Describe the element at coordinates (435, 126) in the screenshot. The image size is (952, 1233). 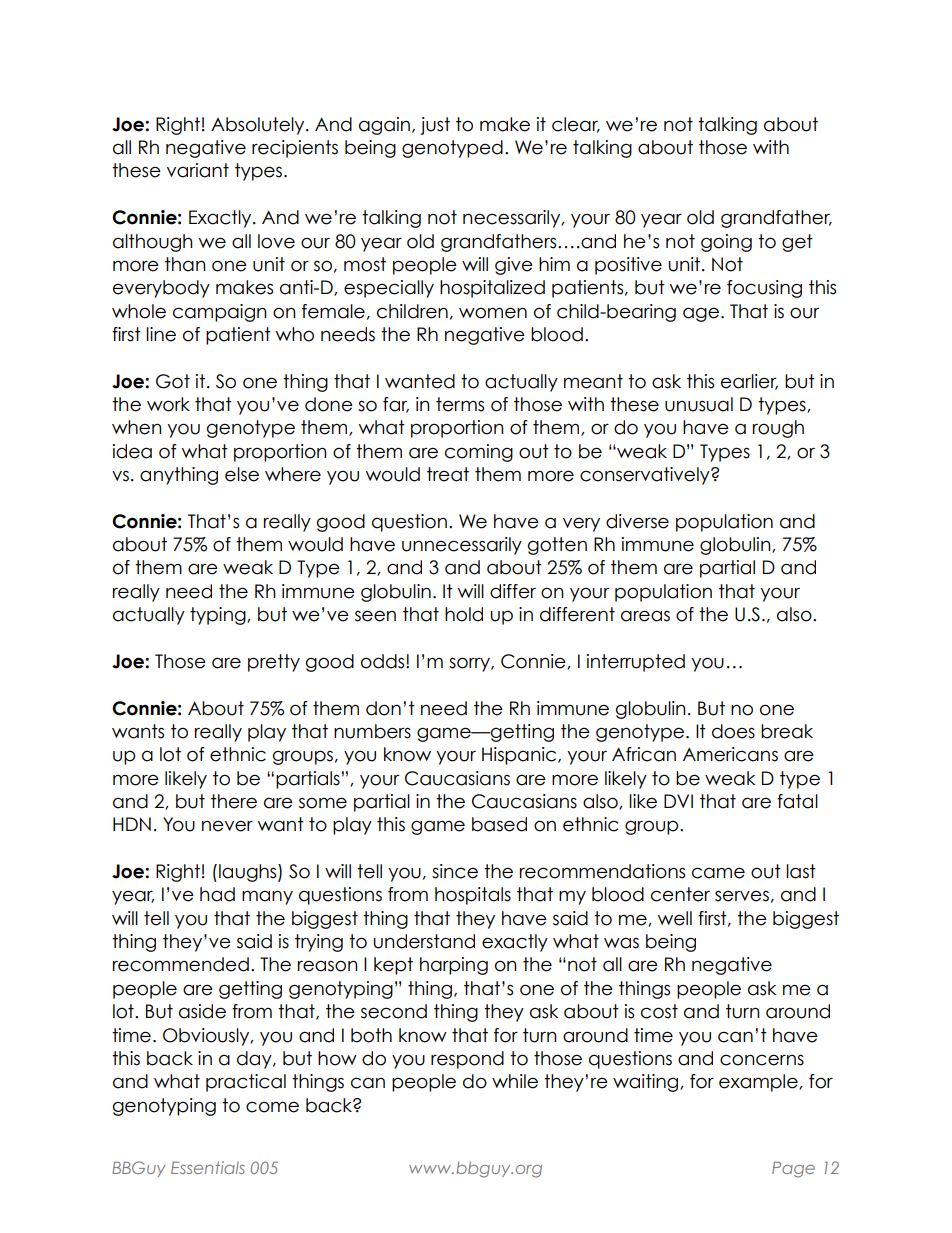
I see `just` at that location.
